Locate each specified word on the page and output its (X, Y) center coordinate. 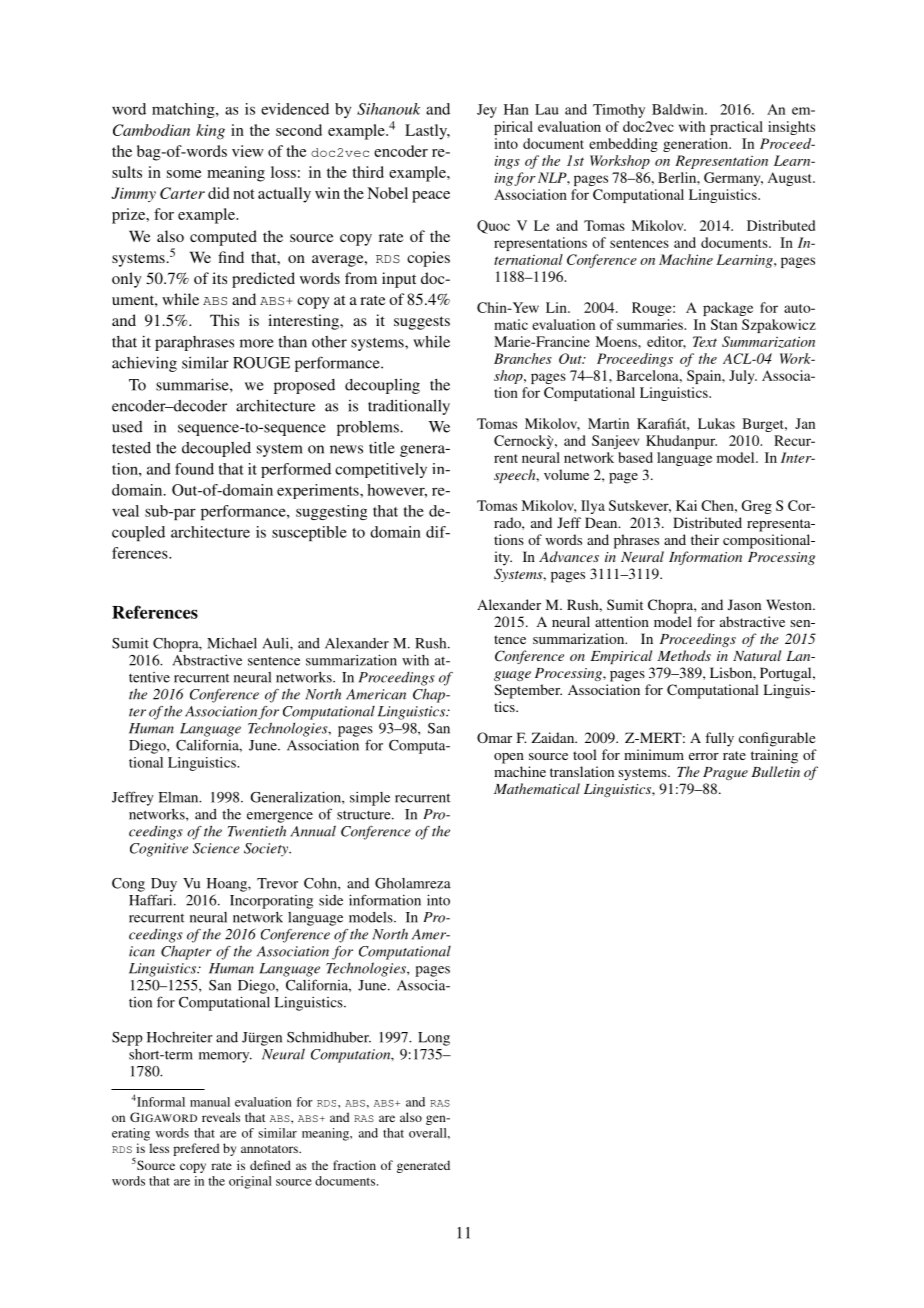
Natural (757, 655)
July (743, 377)
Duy (164, 885)
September (528, 691)
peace (431, 197)
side (331, 900)
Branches (523, 358)
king (210, 132)
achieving (144, 364)
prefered (196, 1149)
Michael (232, 643)
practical (736, 128)
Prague (725, 773)
